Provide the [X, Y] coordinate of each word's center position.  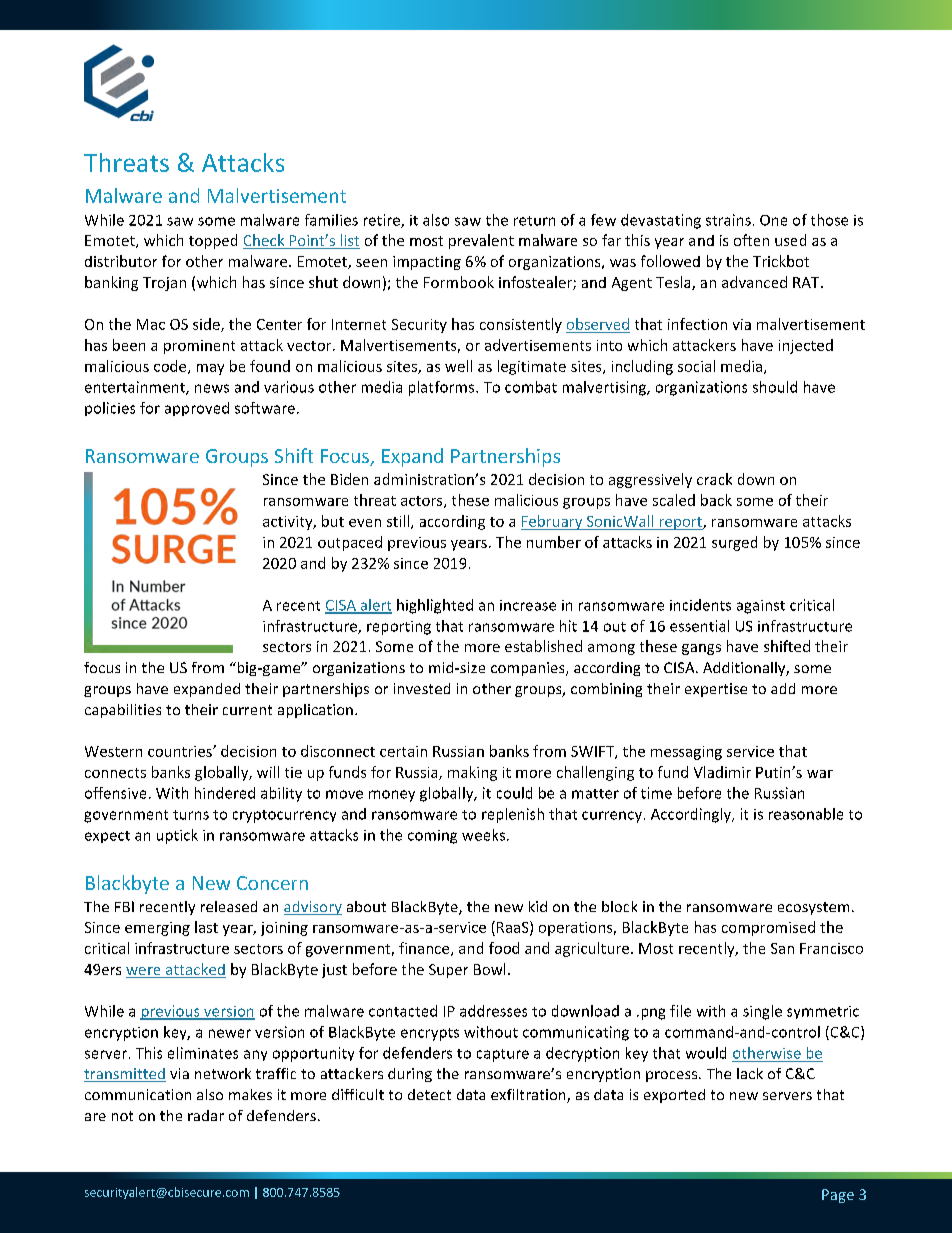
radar [206, 1115]
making [472, 773]
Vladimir [722, 772]
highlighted [435, 606]
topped [213, 241]
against [761, 607]
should [775, 387]
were [143, 971]
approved [197, 409]
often [751, 240]
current [247, 710]
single [762, 1012]
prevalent [481, 241]
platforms [441, 388]
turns [191, 815]
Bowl [489, 969]
